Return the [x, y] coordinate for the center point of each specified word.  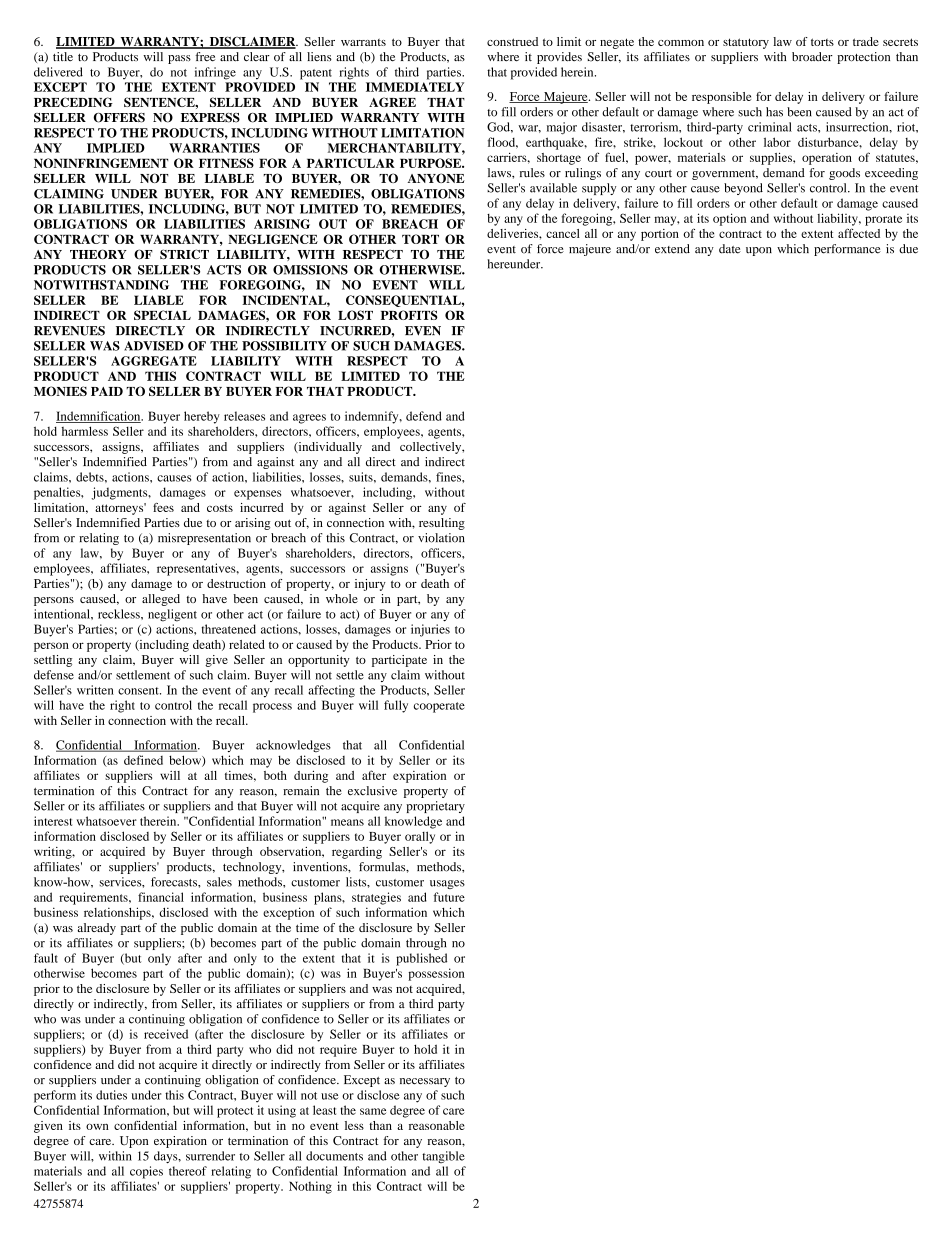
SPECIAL [162, 315]
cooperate [439, 707]
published [421, 959]
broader [812, 57]
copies [146, 1172]
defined [143, 760]
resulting [442, 524]
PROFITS [409, 315]
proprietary [435, 807]
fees [163, 507]
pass [179, 59]
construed [512, 41]
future [449, 897]
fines [449, 477]
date [730, 249]
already [97, 929]
